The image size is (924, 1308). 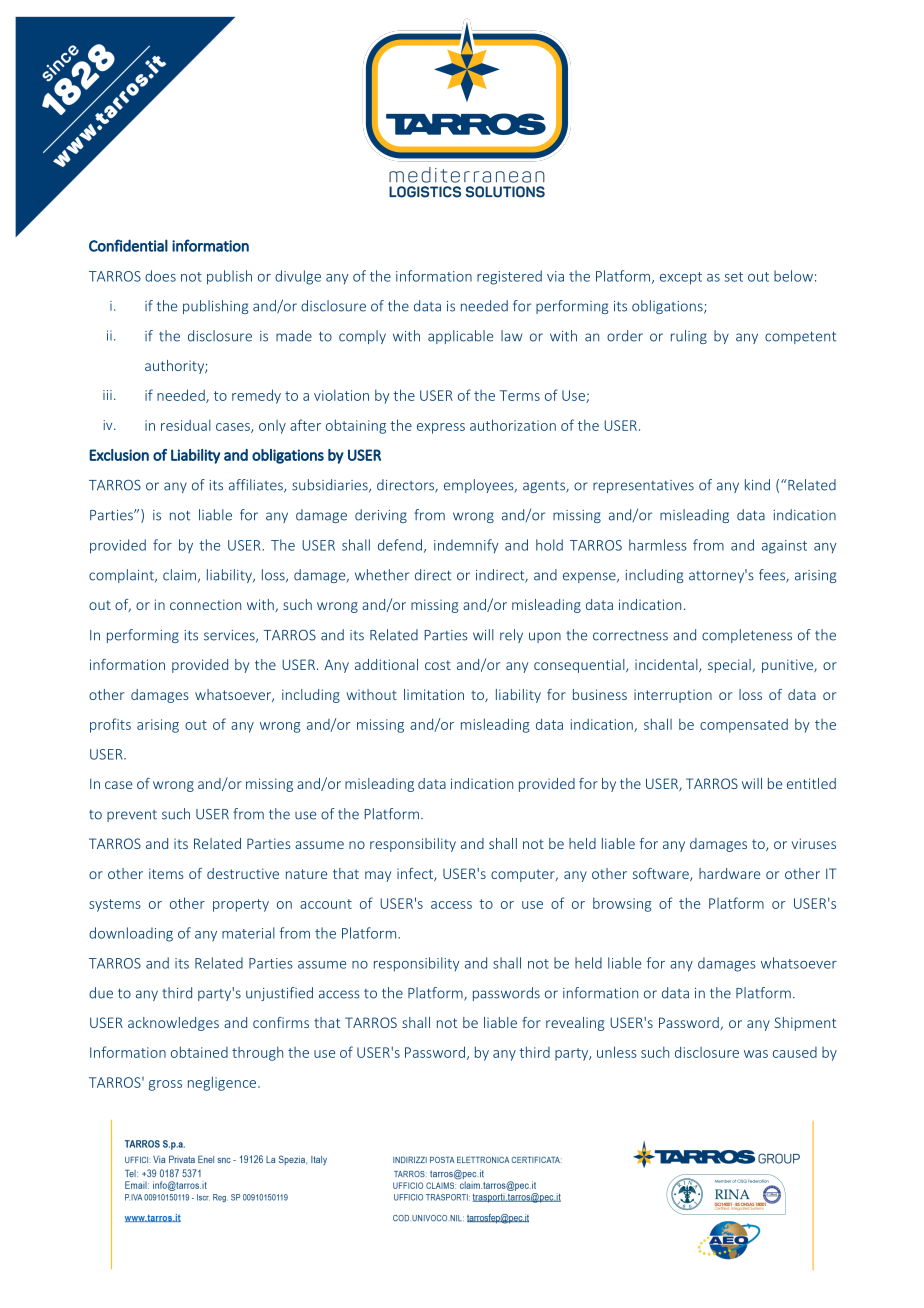 I want to click on cost, so click(x=438, y=665).
